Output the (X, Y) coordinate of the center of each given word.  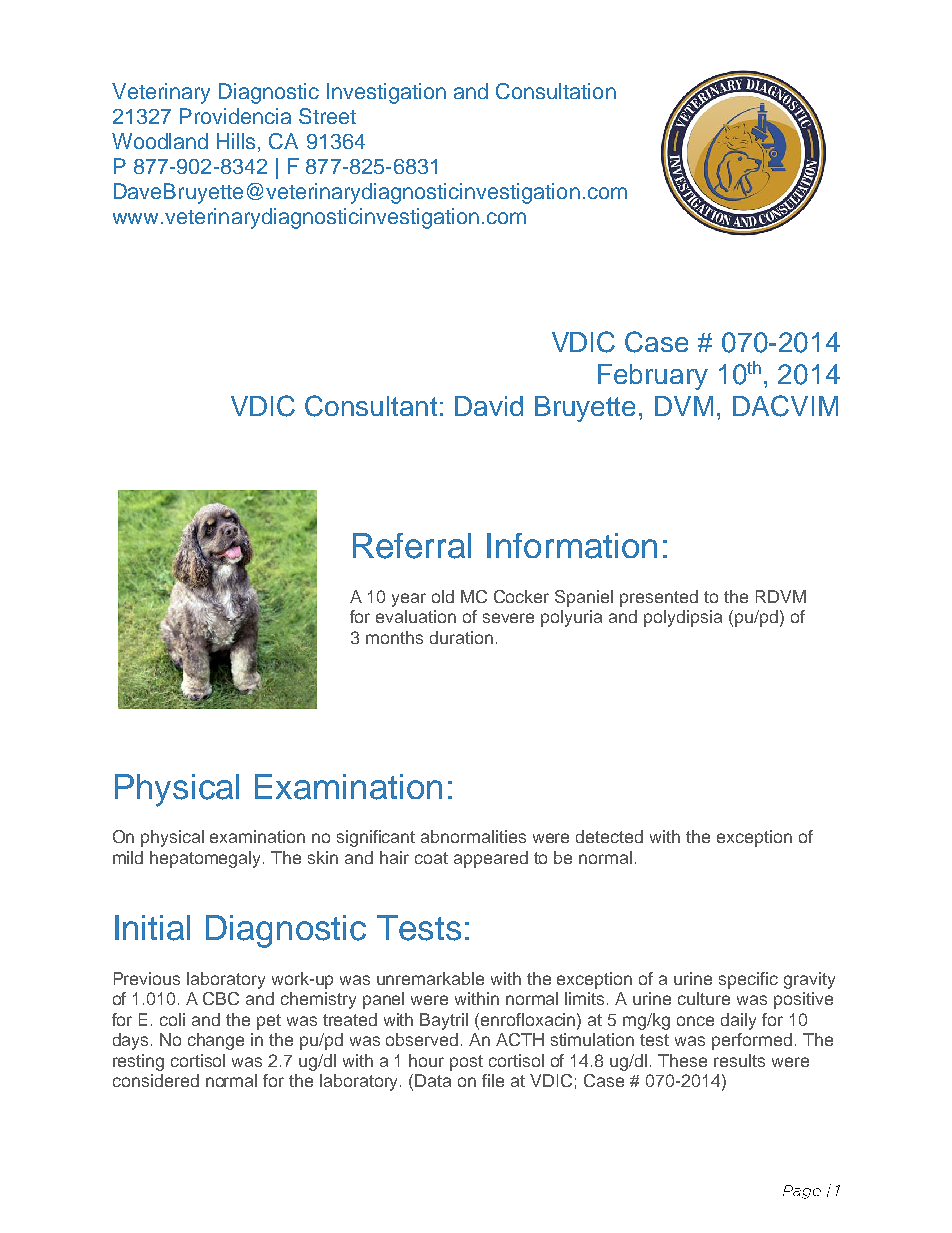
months (394, 637)
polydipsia (683, 618)
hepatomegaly (207, 859)
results (739, 1060)
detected (609, 836)
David (489, 406)
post (466, 1063)
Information (572, 546)
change (216, 1041)
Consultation (556, 91)
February (653, 377)
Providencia (235, 116)
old (443, 596)
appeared (491, 859)
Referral (412, 546)
